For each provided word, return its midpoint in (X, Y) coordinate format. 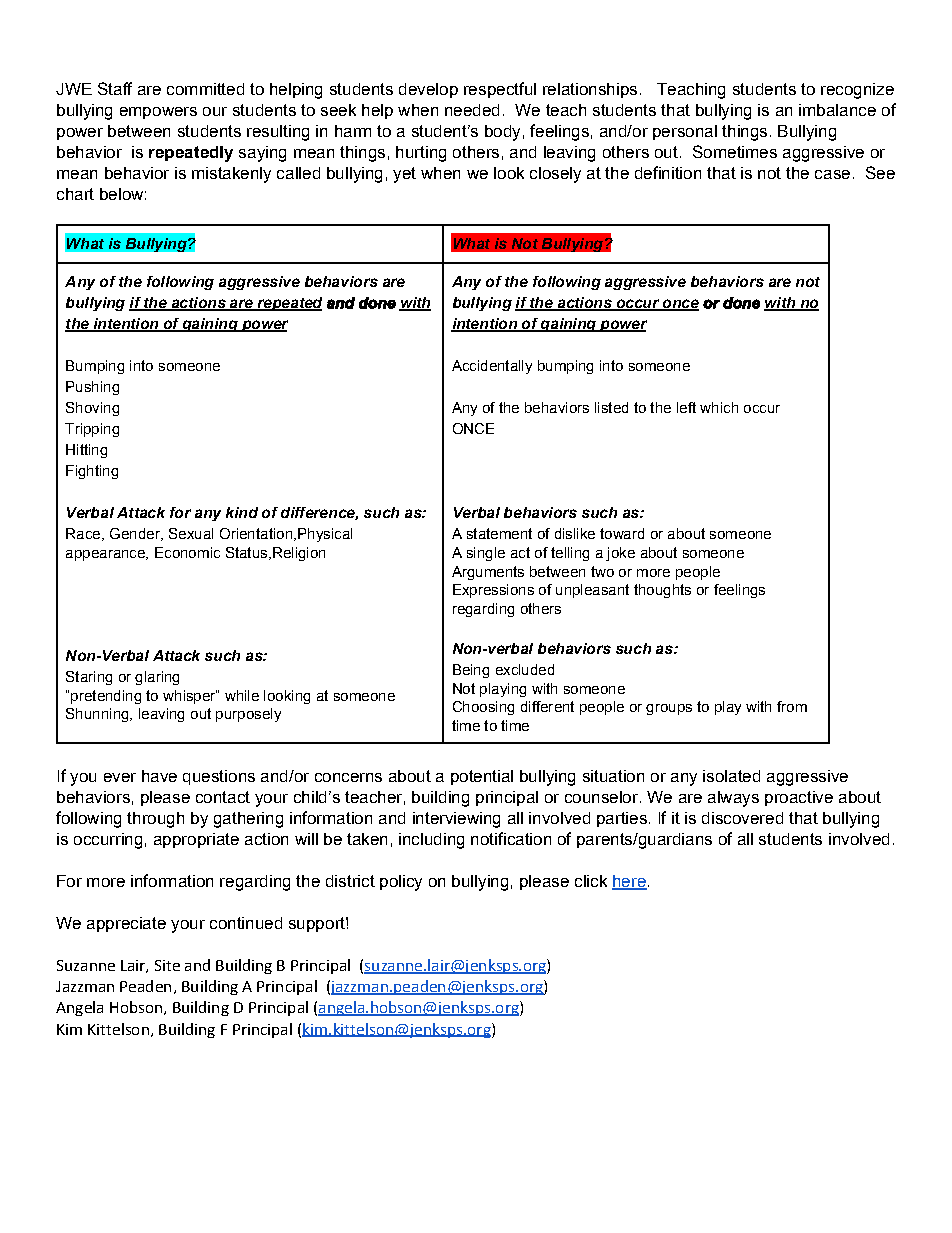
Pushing (92, 388)
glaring (157, 678)
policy (401, 883)
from (792, 706)
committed (205, 89)
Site (167, 965)
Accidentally (492, 367)
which (719, 407)
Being (471, 671)
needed (472, 110)
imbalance (837, 110)
